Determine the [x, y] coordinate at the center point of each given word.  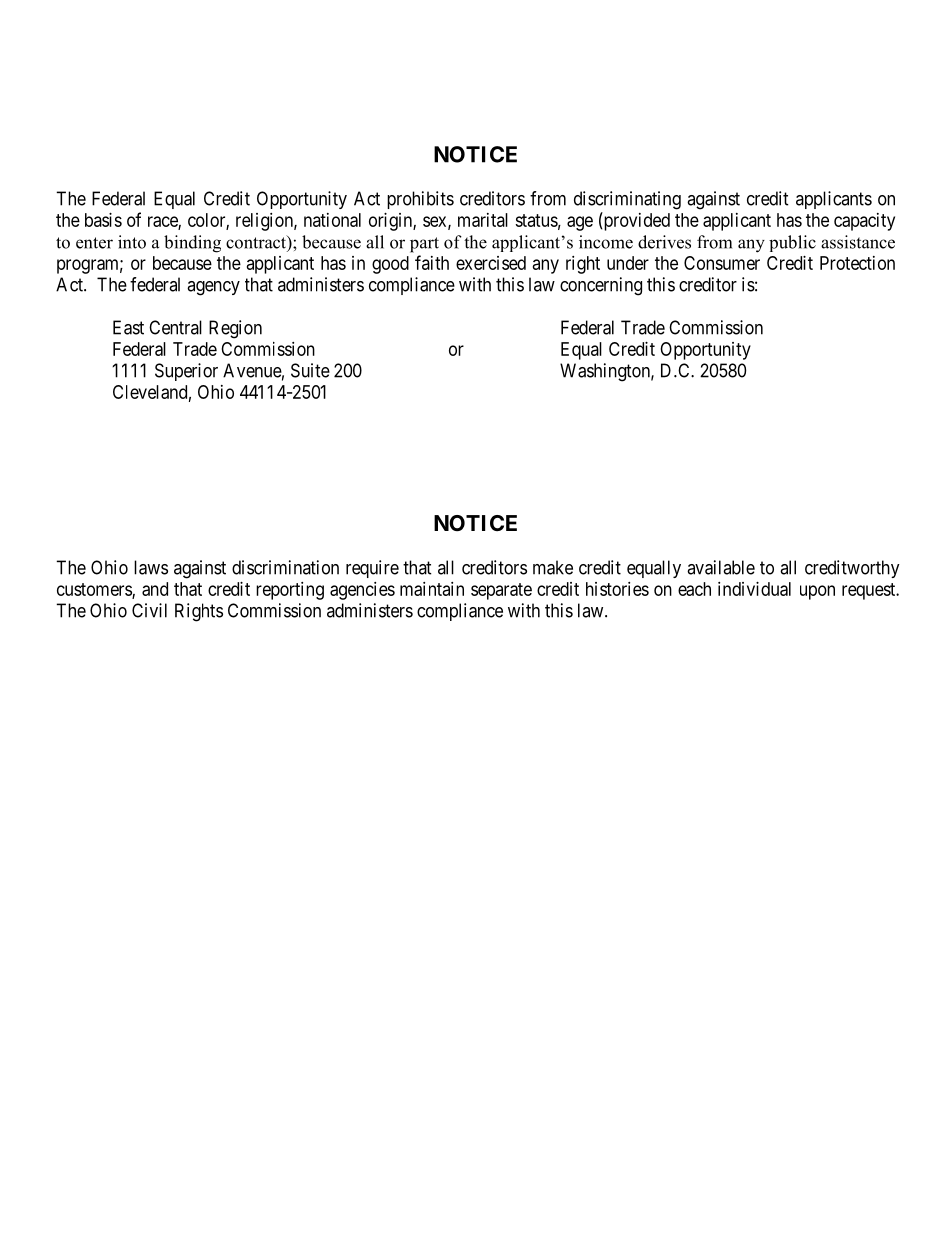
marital [483, 220]
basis [103, 220]
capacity [864, 222]
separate [501, 591]
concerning [601, 286]
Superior [186, 372]
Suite [310, 370]
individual [754, 589]
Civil [149, 610]
